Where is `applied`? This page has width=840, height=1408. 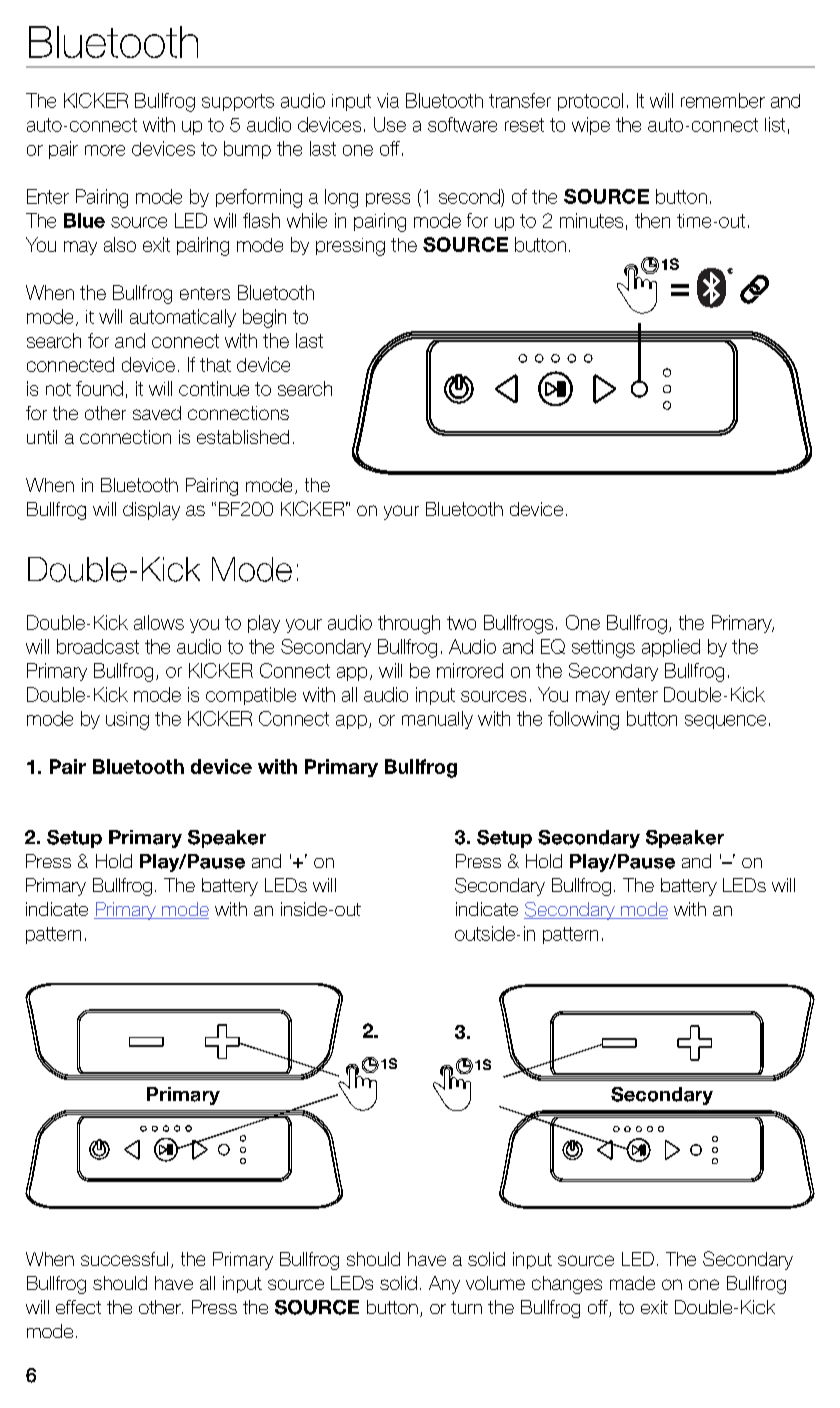
applied is located at coordinates (671, 648).
